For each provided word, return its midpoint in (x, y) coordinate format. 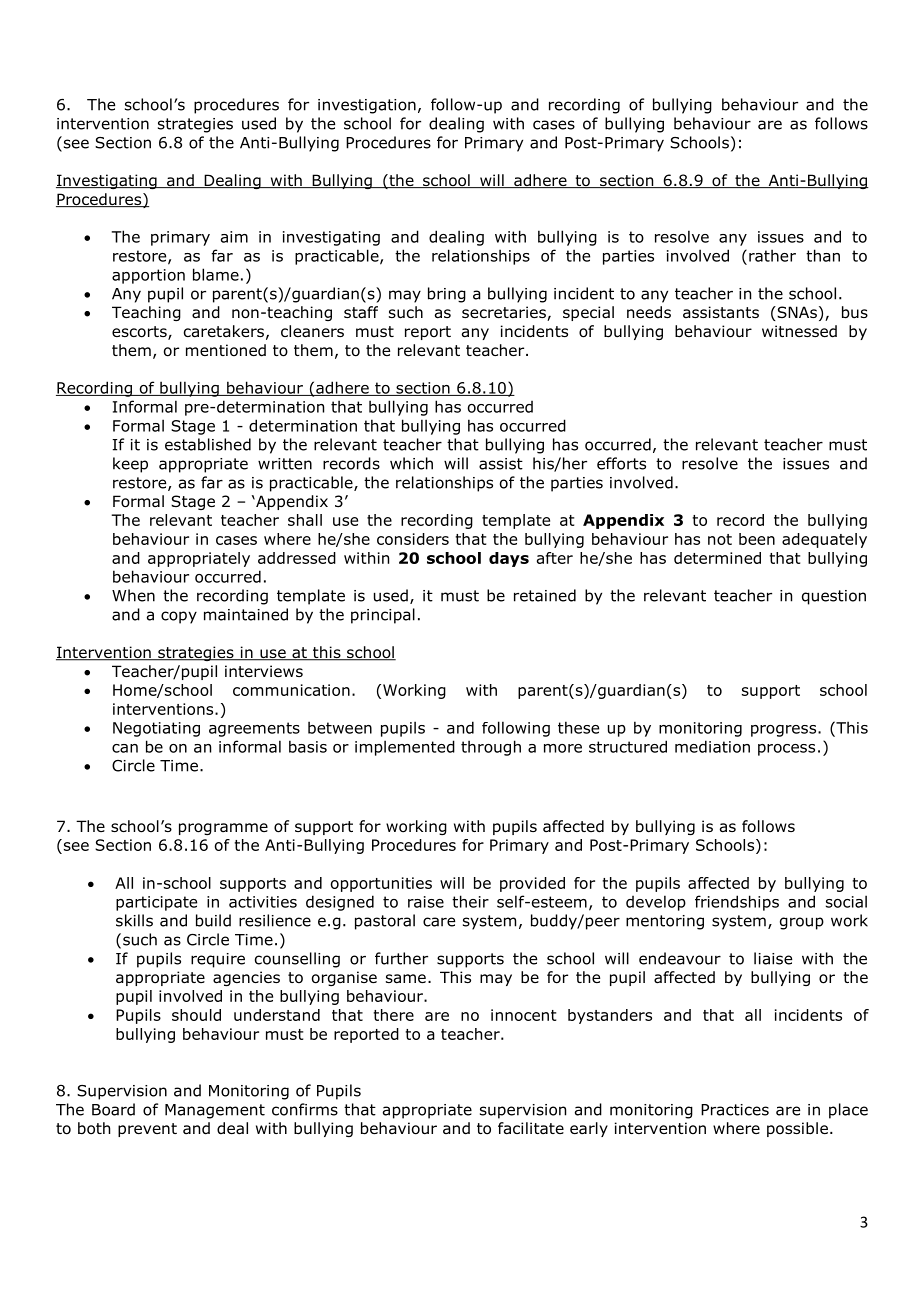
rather (772, 255)
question (834, 597)
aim (234, 237)
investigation (367, 106)
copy (179, 617)
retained (545, 595)
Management (215, 1111)
